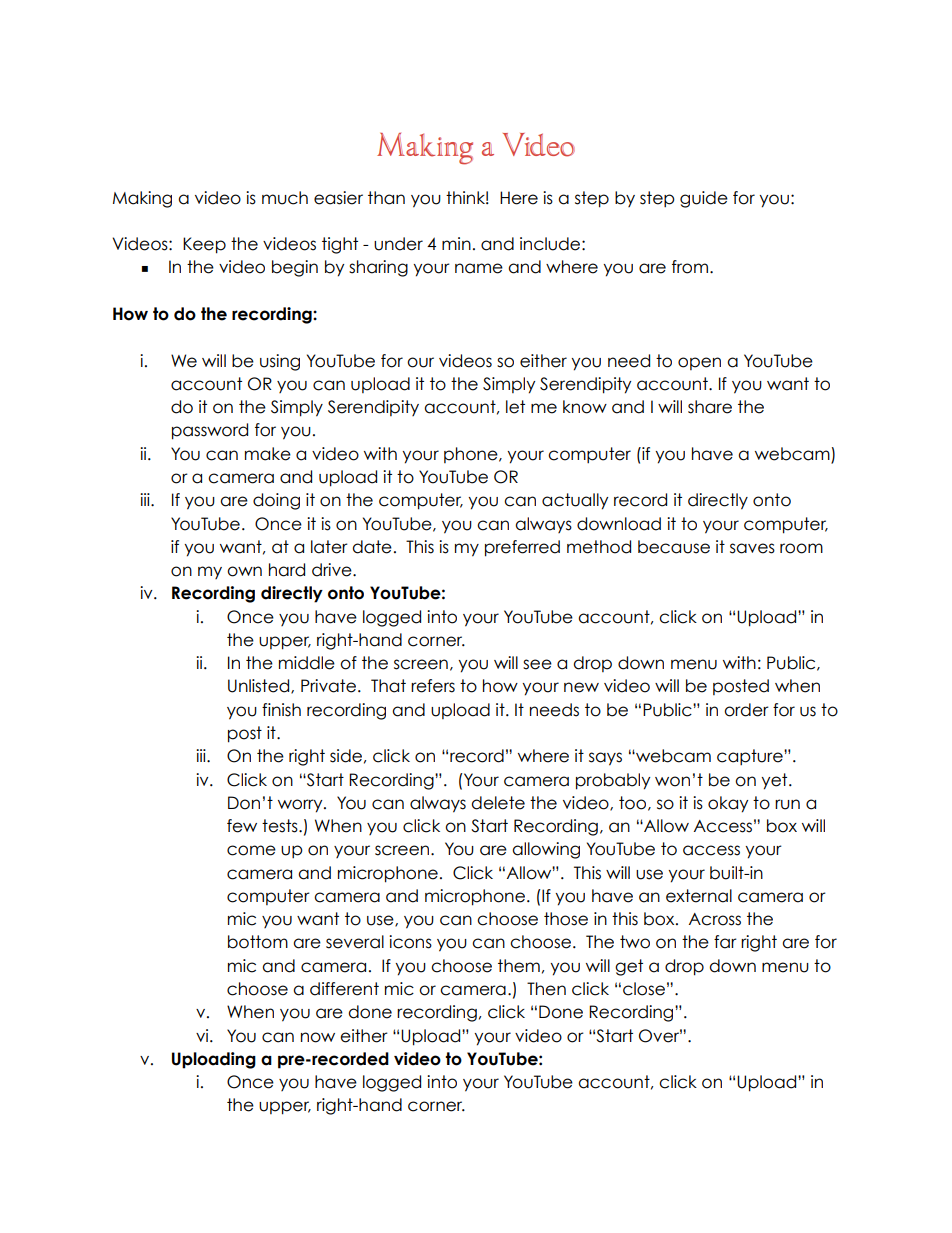  I want to click on bottom, so click(258, 942).
